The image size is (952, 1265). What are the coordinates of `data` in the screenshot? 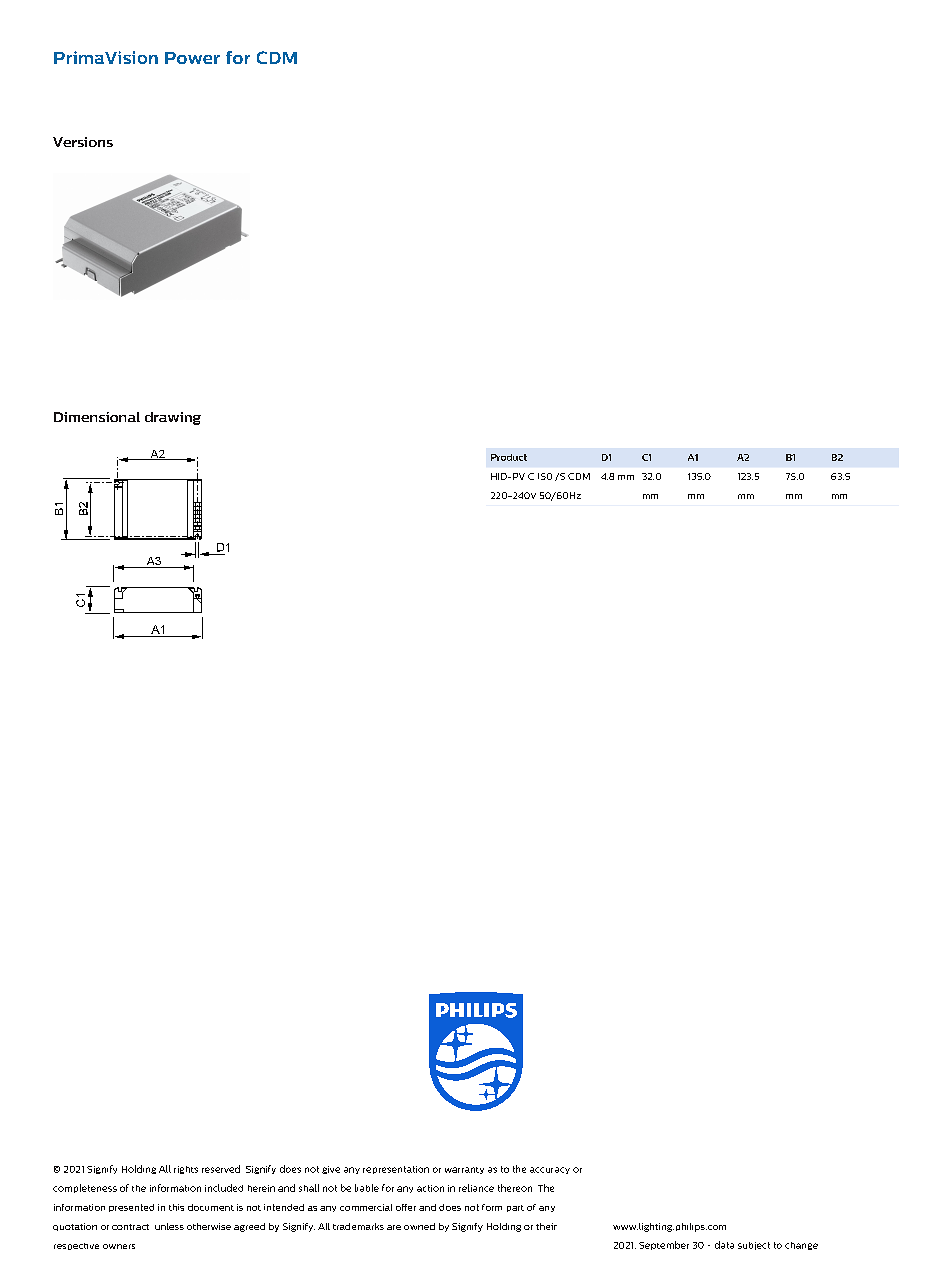 It's located at (724, 1245).
